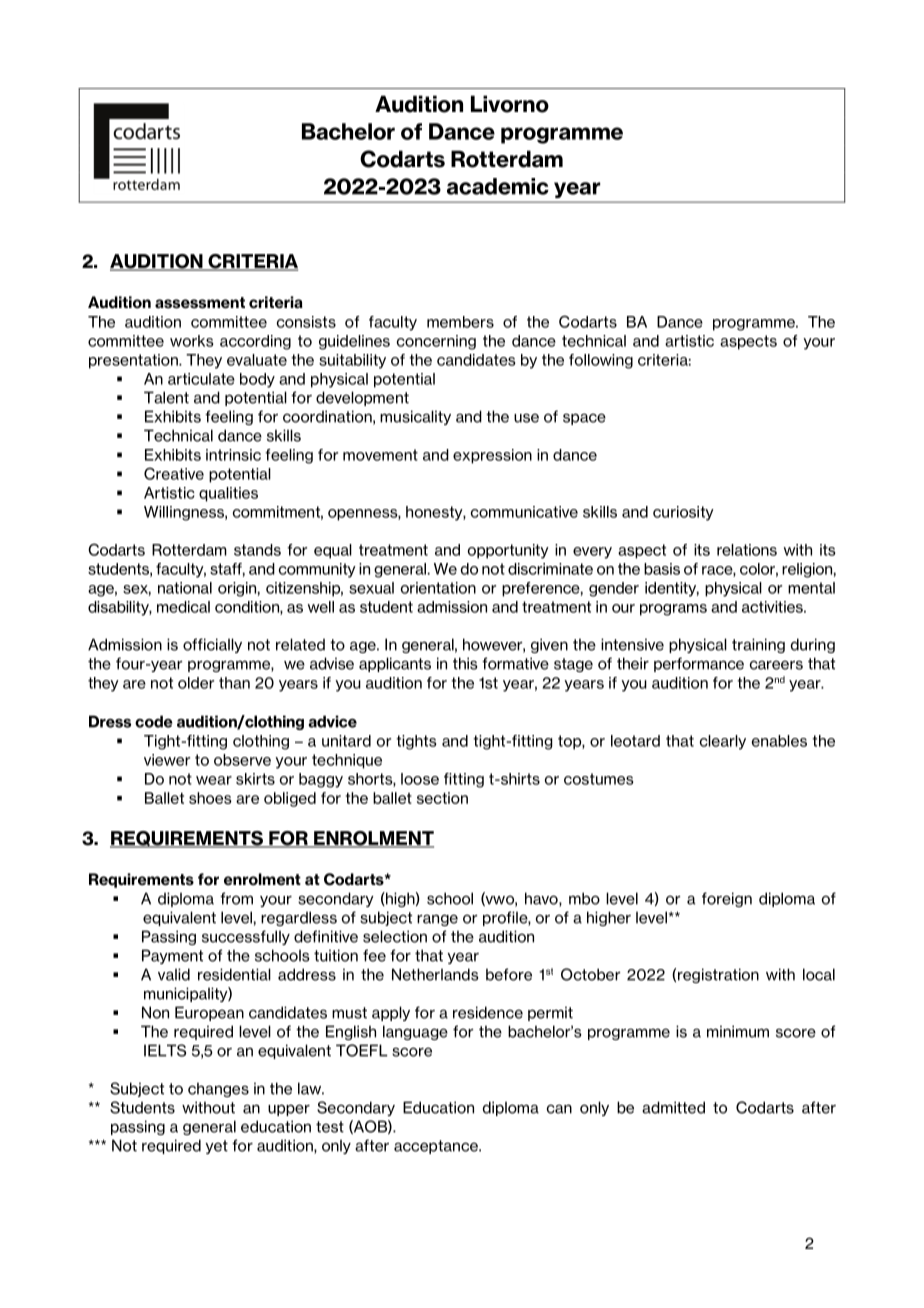  I want to click on relations, so click(747, 550).
